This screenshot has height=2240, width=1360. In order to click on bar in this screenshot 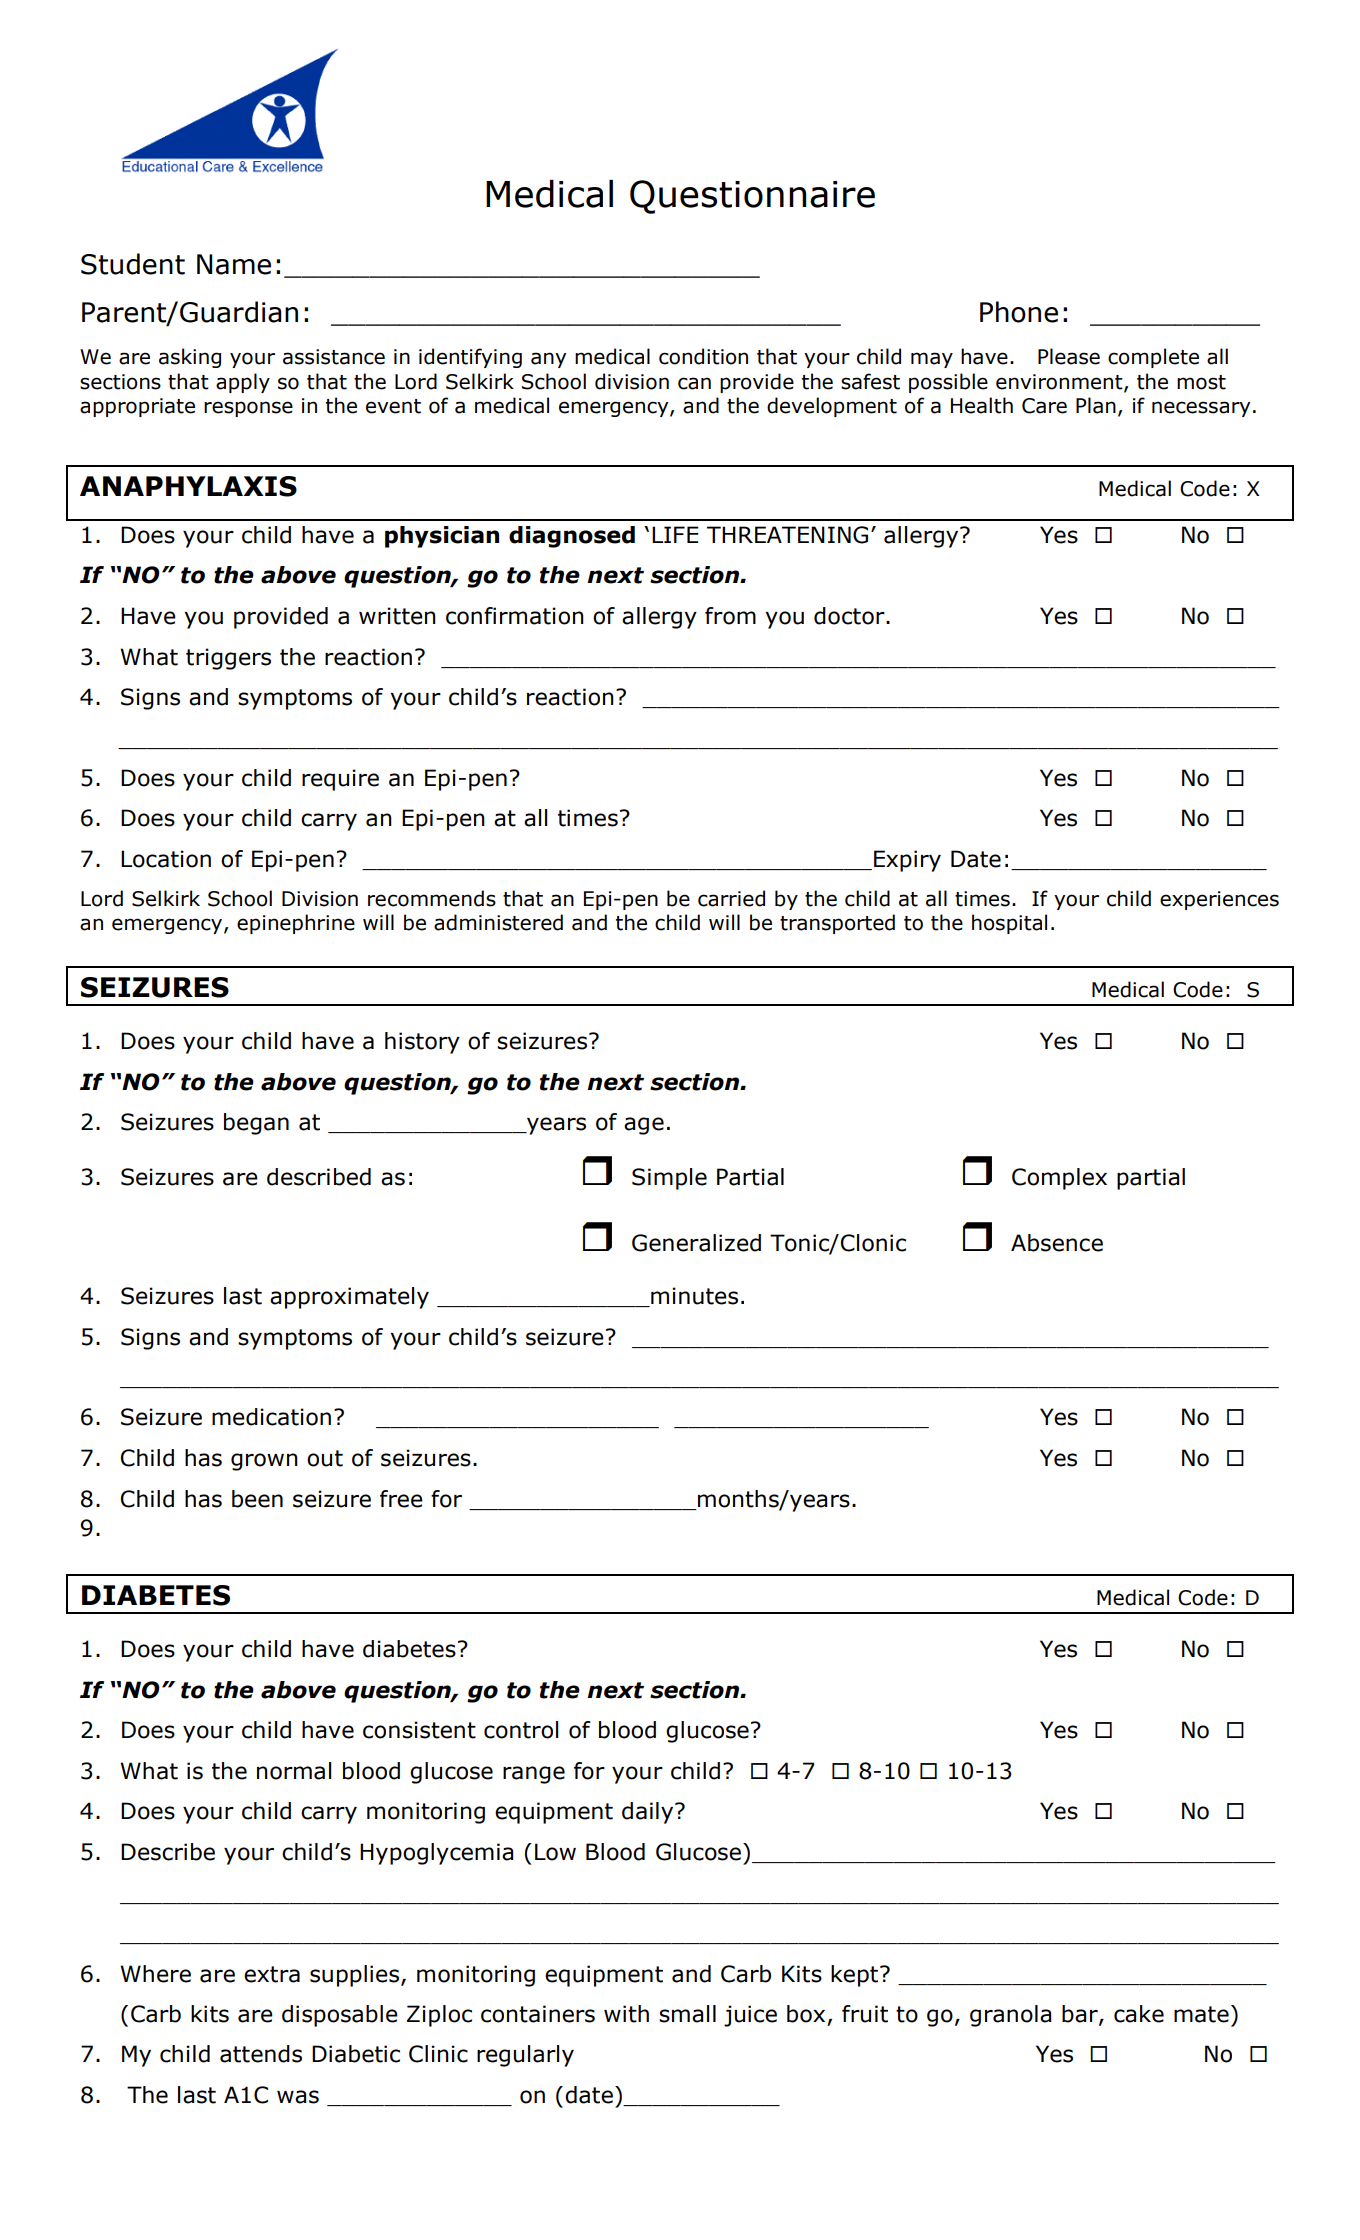, I will do `click(1081, 2015)`.
